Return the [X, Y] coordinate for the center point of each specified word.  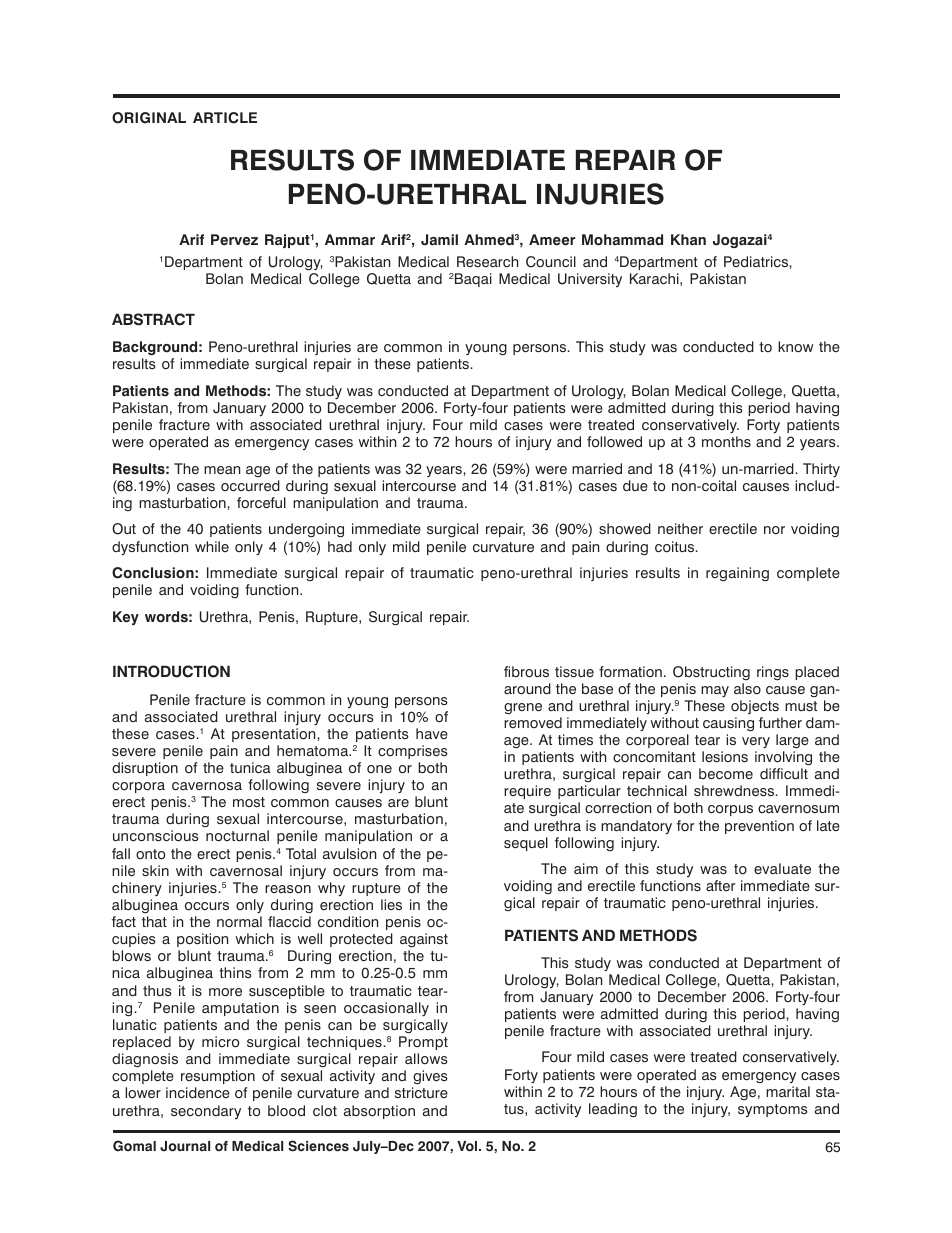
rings [773, 673]
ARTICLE [225, 118]
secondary [206, 1112]
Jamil [439, 240]
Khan [688, 240]
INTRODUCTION [171, 671]
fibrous [526, 671]
